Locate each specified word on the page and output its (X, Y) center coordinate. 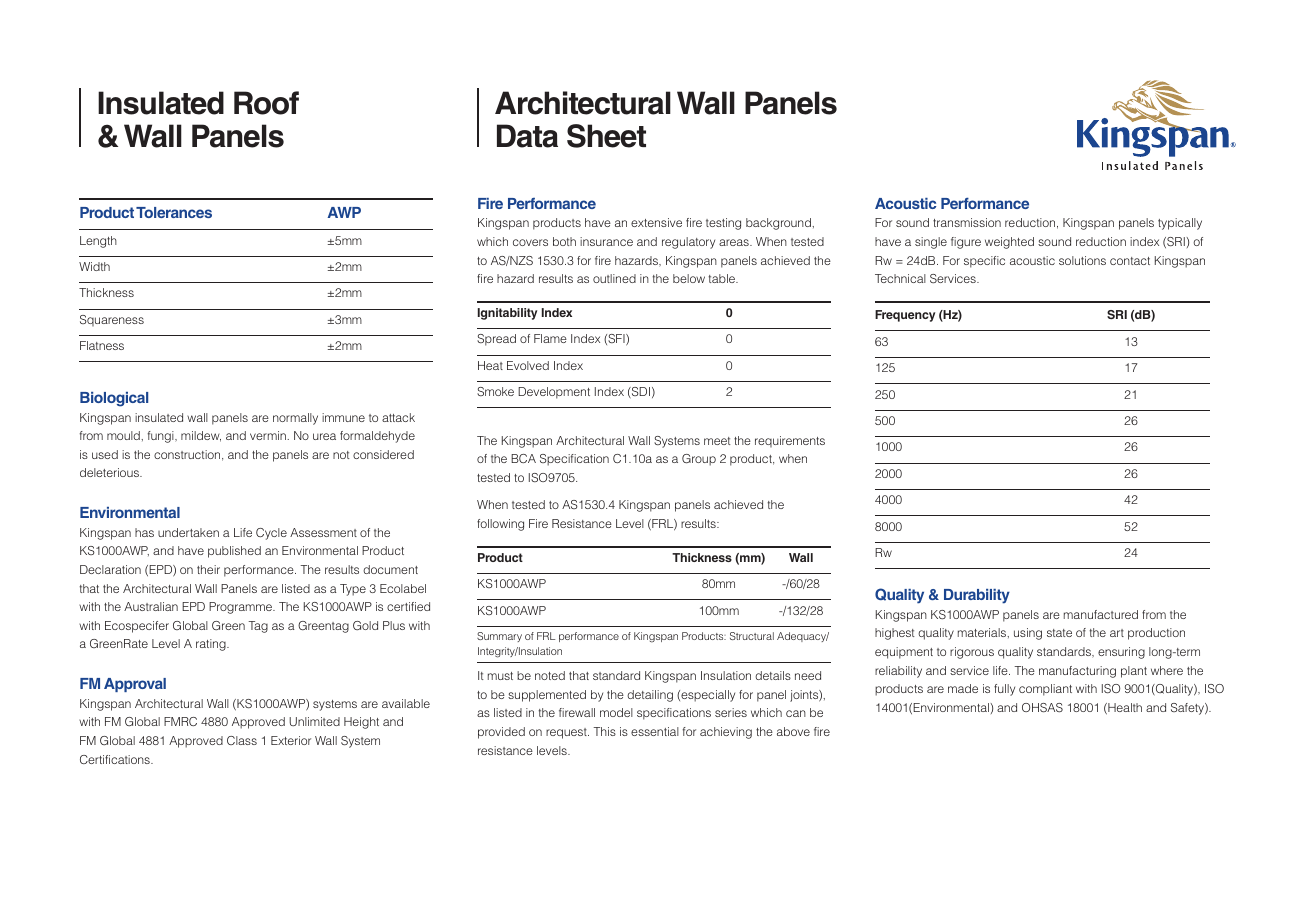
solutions (1082, 260)
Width (94, 266)
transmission (967, 222)
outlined (614, 278)
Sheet (606, 136)
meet (717, 441)
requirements (790, 441)
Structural (752, 636)
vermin (269, 435)
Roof (266, 103)
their (208, 569)
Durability (977, 596)
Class (242, 740)
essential (655, 731)
